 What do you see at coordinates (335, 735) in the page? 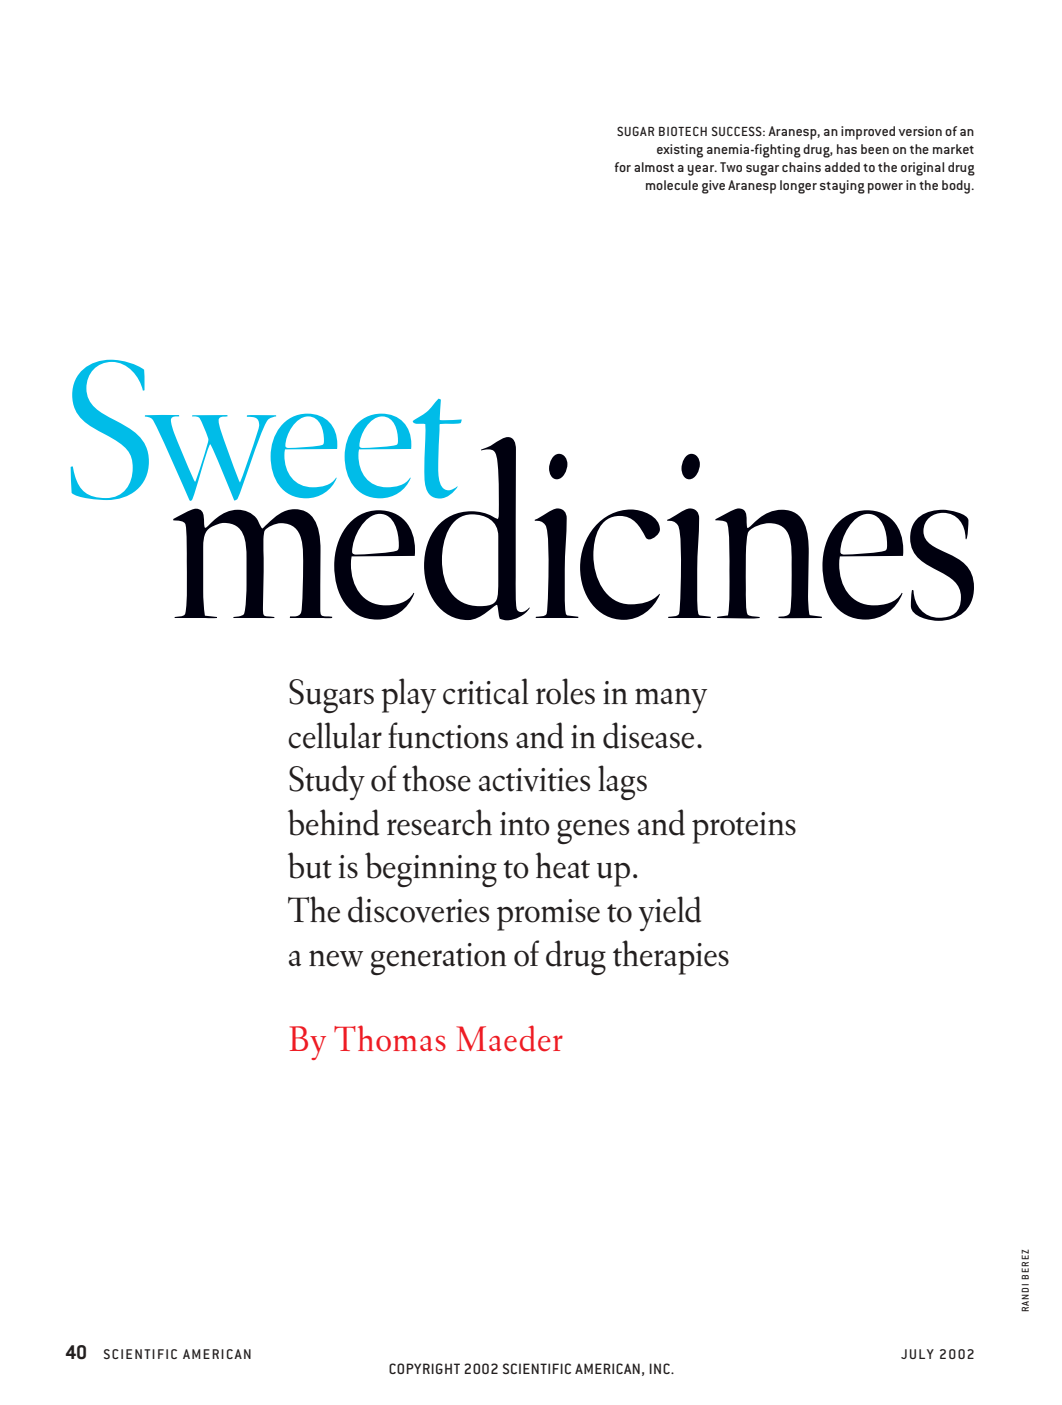
I see `cellular` at bounding box center [335, 735].
